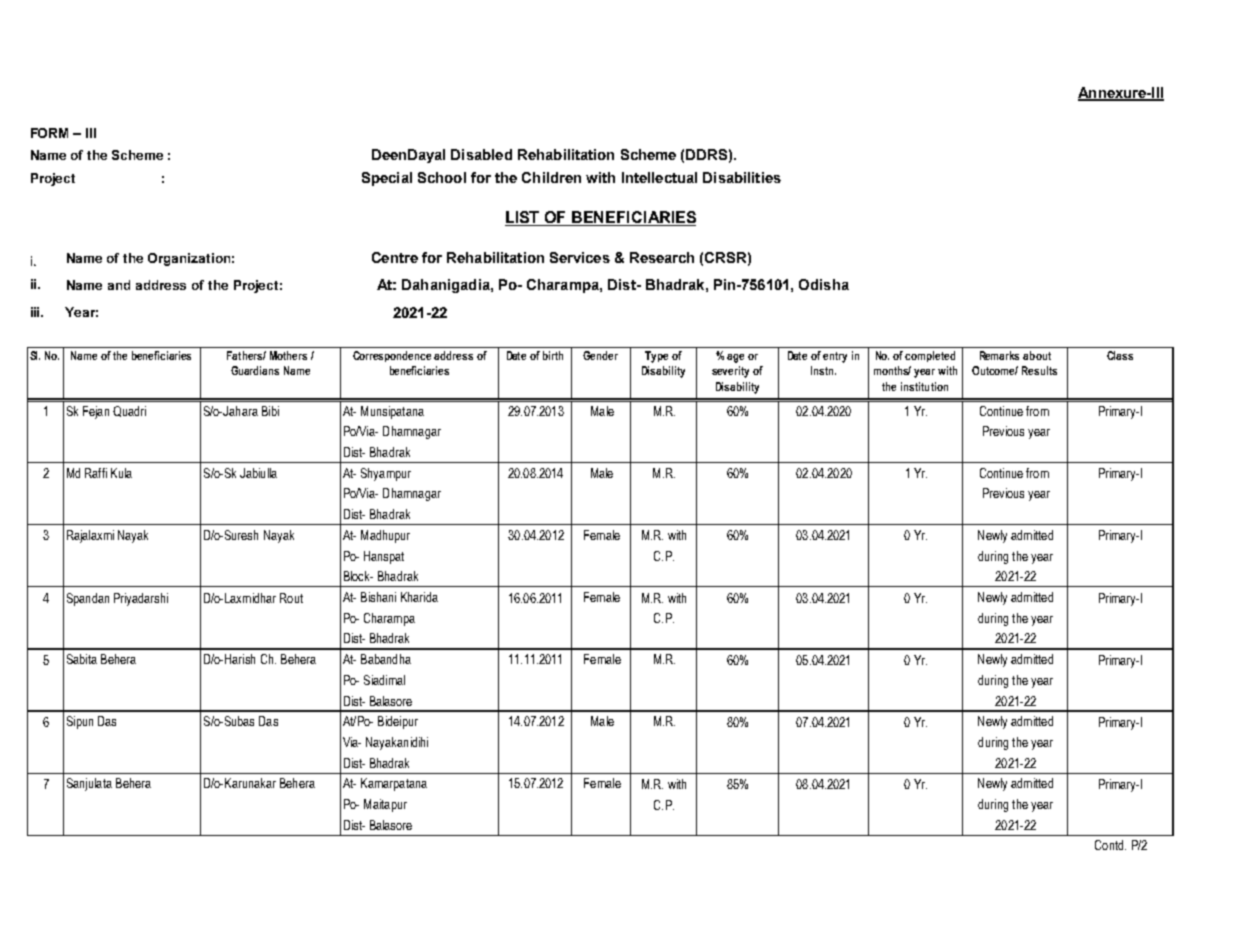 The image size is (1233, 952). What do you see at coordinates (551, 177) in the document?
I see `Children` at bounding box center [551, 177].
